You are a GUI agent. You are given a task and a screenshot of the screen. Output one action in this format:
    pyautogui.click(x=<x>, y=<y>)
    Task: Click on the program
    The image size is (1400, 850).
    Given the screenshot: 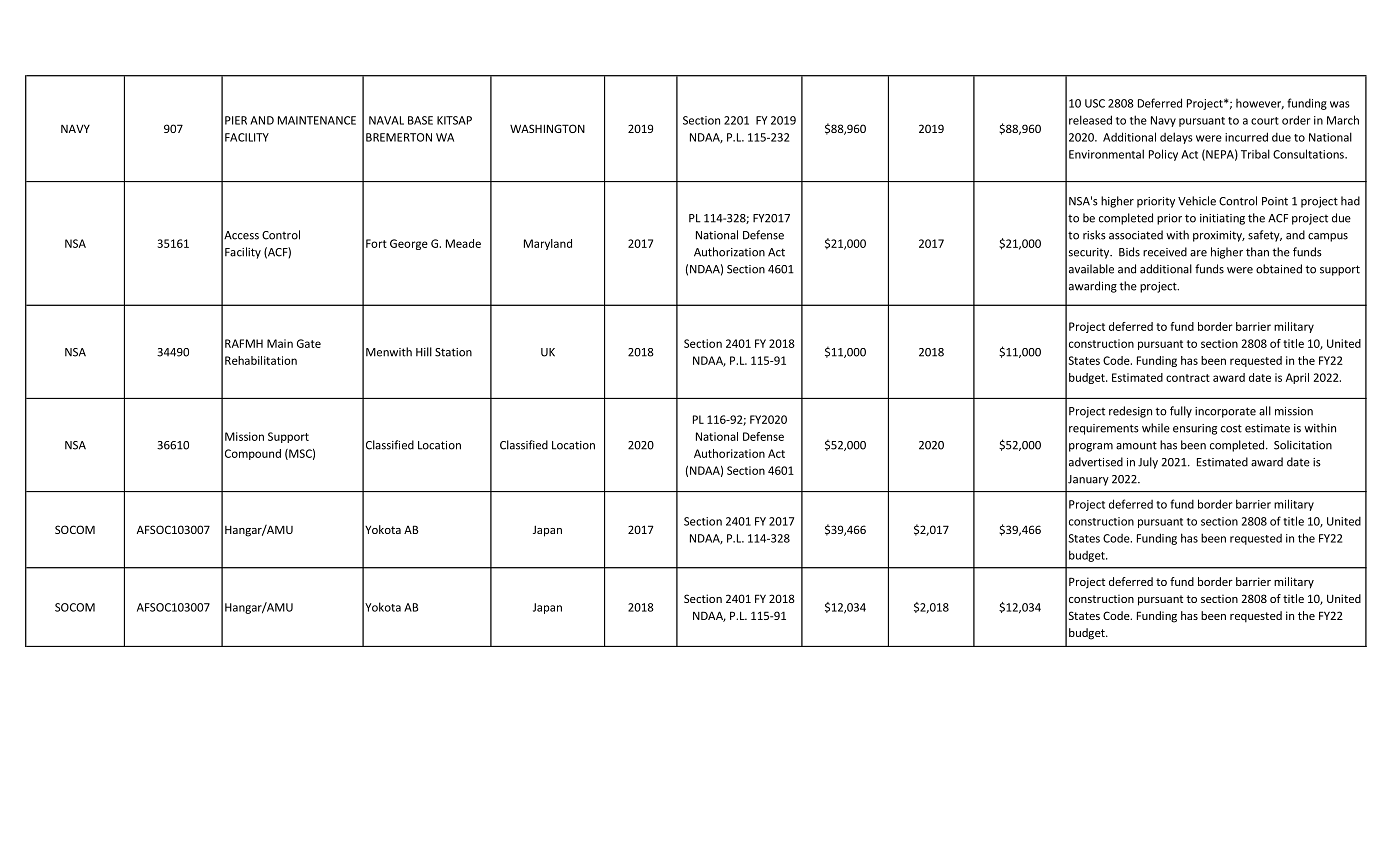 What is the action you would take?
    pyautogui.click(x=1091, y=447)
